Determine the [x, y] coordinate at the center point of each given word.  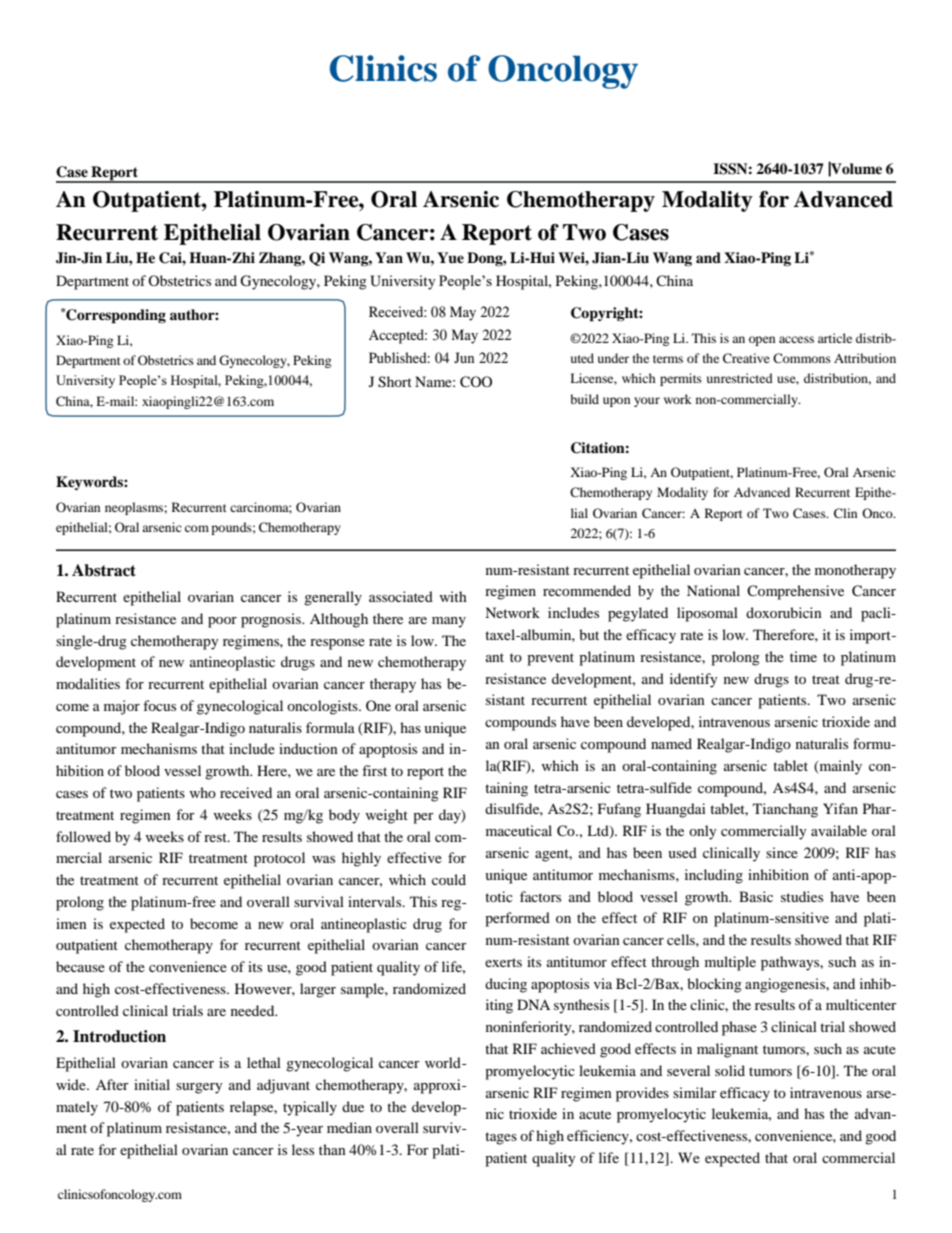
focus [159, 705]
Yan [389, 257]
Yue [450, 258]
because [80, 966]
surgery [199, 1088]
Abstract [104, 570]
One [378, 705]
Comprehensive [795, 592]
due [353, 1106]
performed [517, 919]
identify [694, 680]
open [762, 341]
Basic [756, 896]
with [453, 596]
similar [695, 1092]
